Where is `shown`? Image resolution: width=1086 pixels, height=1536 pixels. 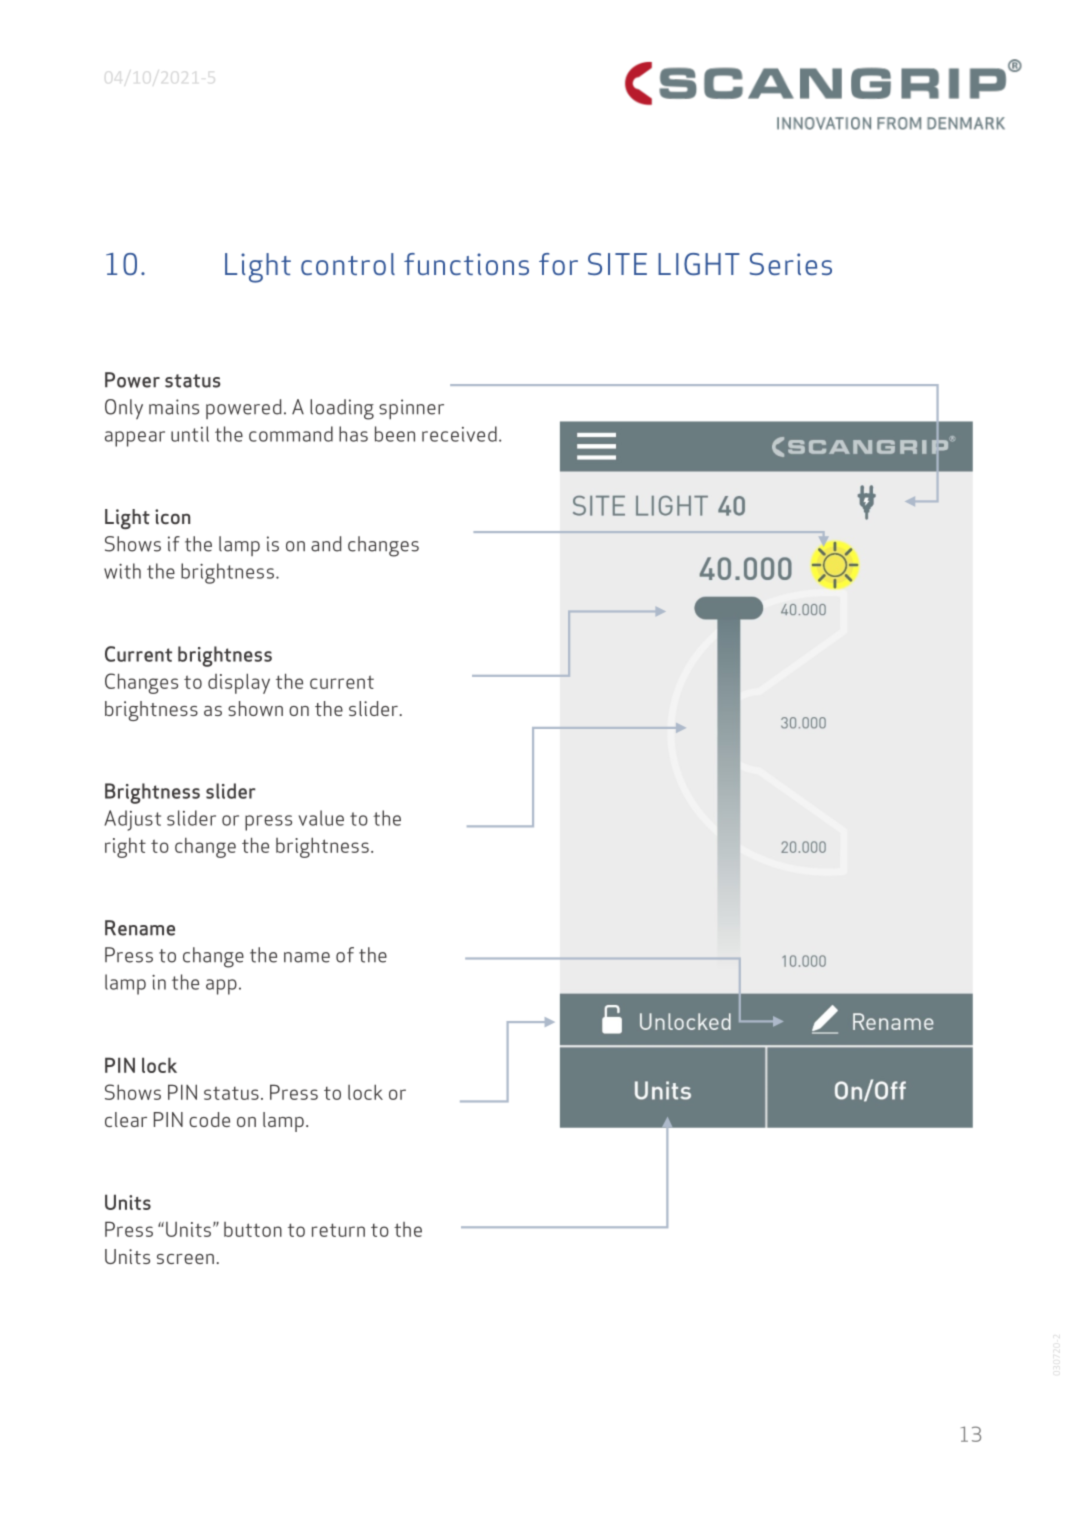 shown is located at coordinates (255, 708).
